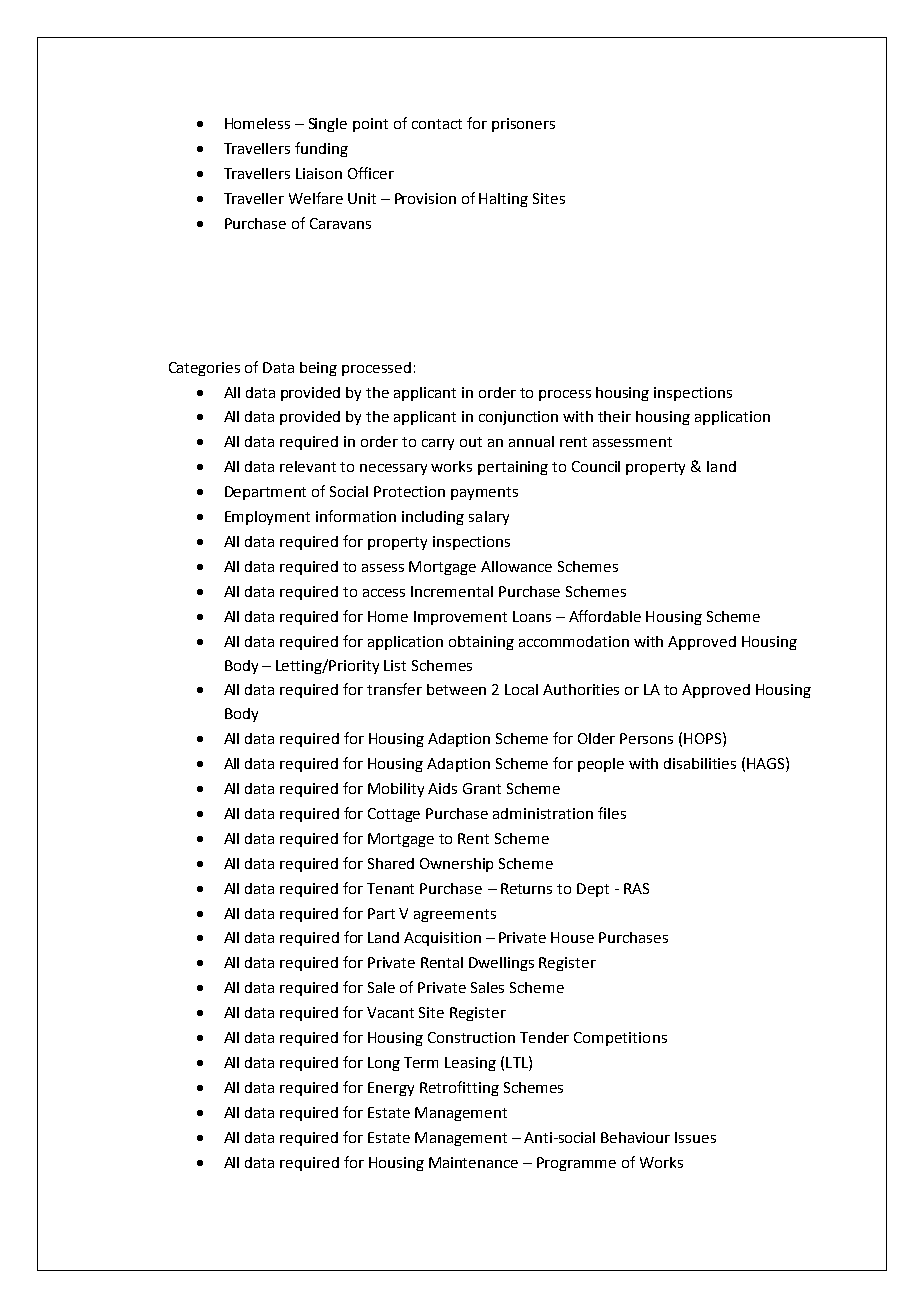 The image size is (924, 1308). I want to click on Energy, so click(391, 1089).
